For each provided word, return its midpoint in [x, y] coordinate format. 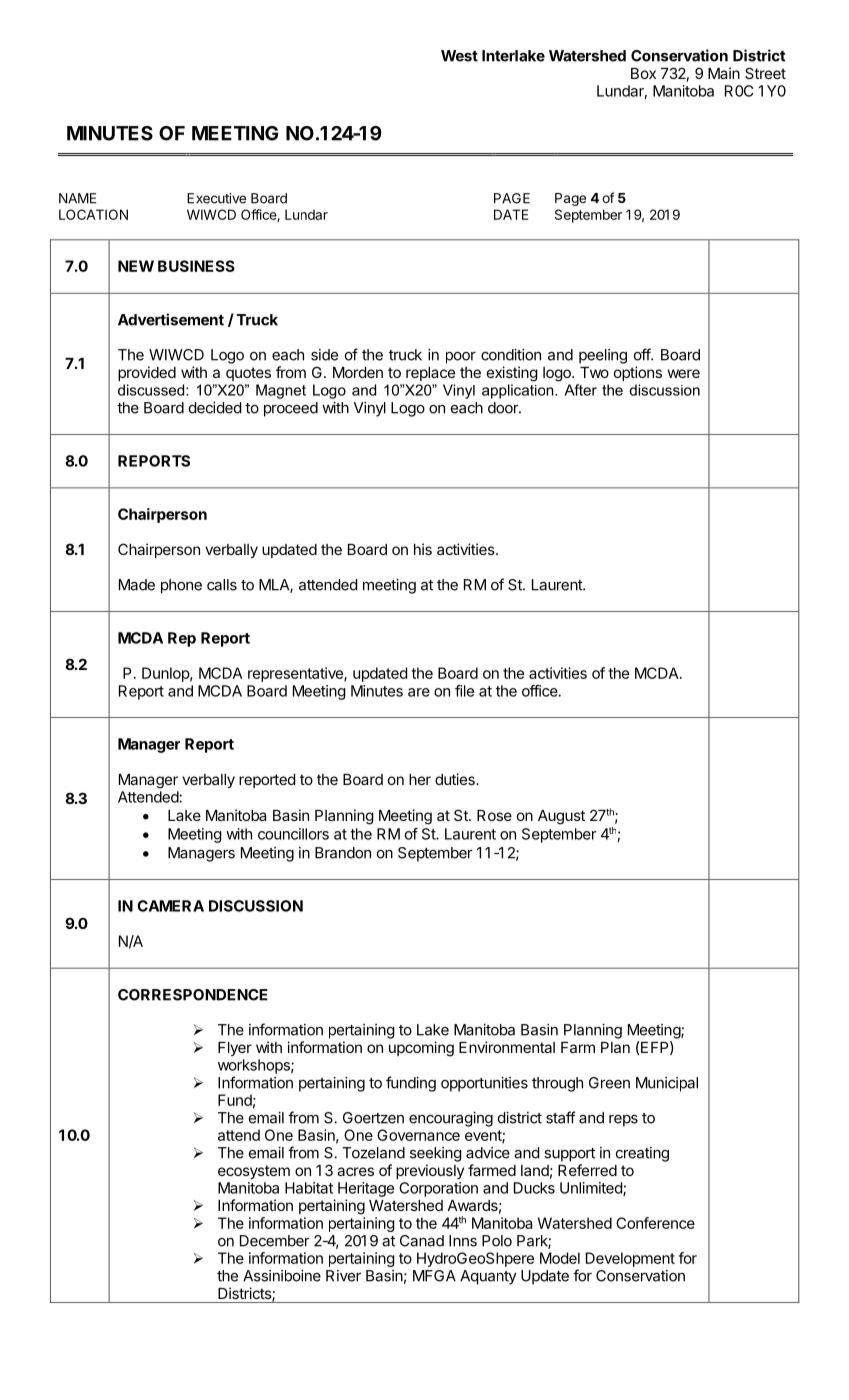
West [459, 56]
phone [181, 586]
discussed [152, 390]
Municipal [667, 1084]
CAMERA [170, 906]
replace [430, 374]
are [419, 692]
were [683, 373]
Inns [463, 1241]
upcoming [421, 1049]
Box [643, 73]
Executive [216, 198]
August [561, 817]
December [274, 1241]
